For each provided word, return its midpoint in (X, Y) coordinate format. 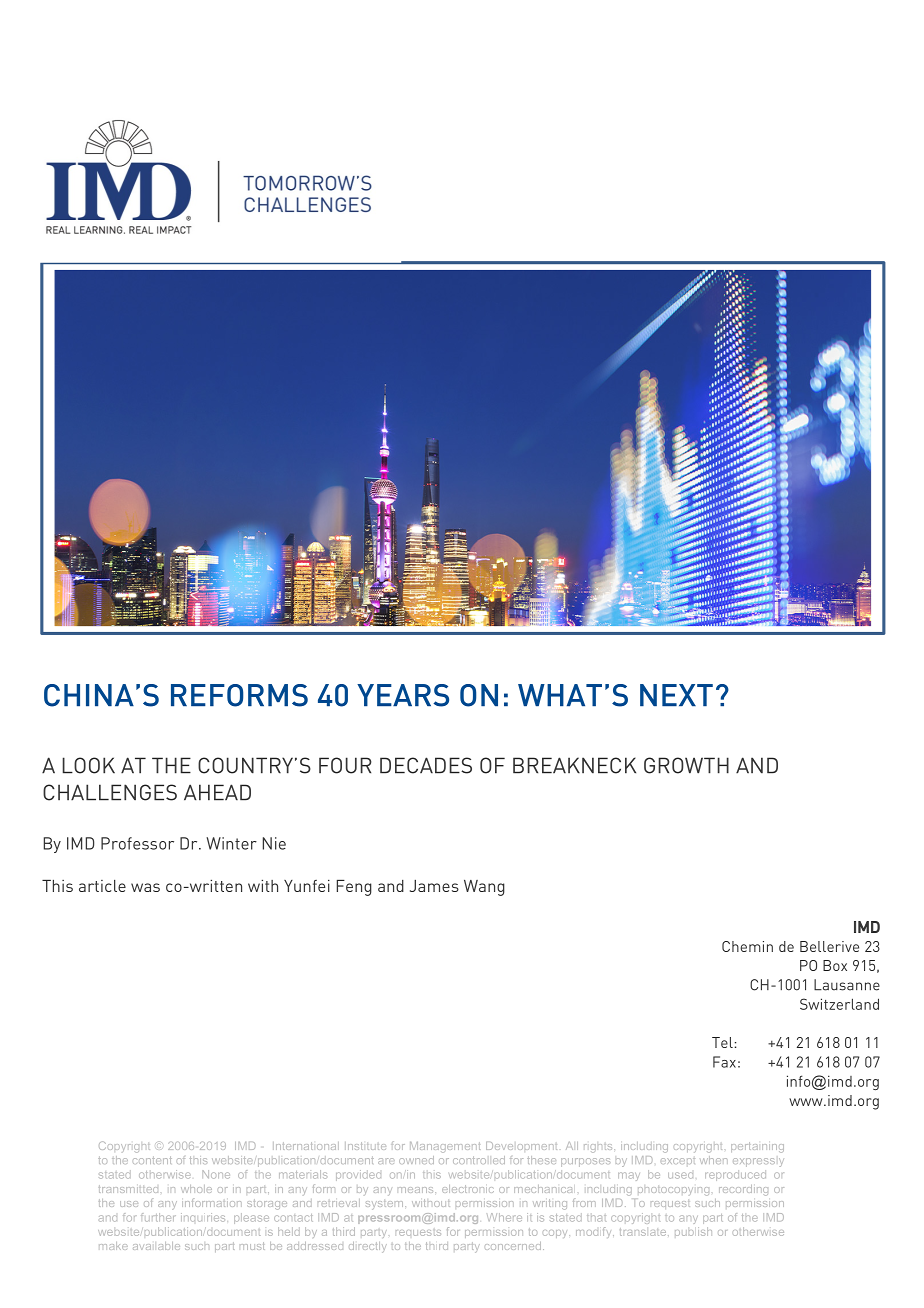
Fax (724, 1062)
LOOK (88, 765)
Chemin (747, 946)
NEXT (676, 695)
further (158, 1217)
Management (445, 1147)
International (306, 1146)
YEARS (403, 695)
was (145, 887)
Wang (484, 888)
